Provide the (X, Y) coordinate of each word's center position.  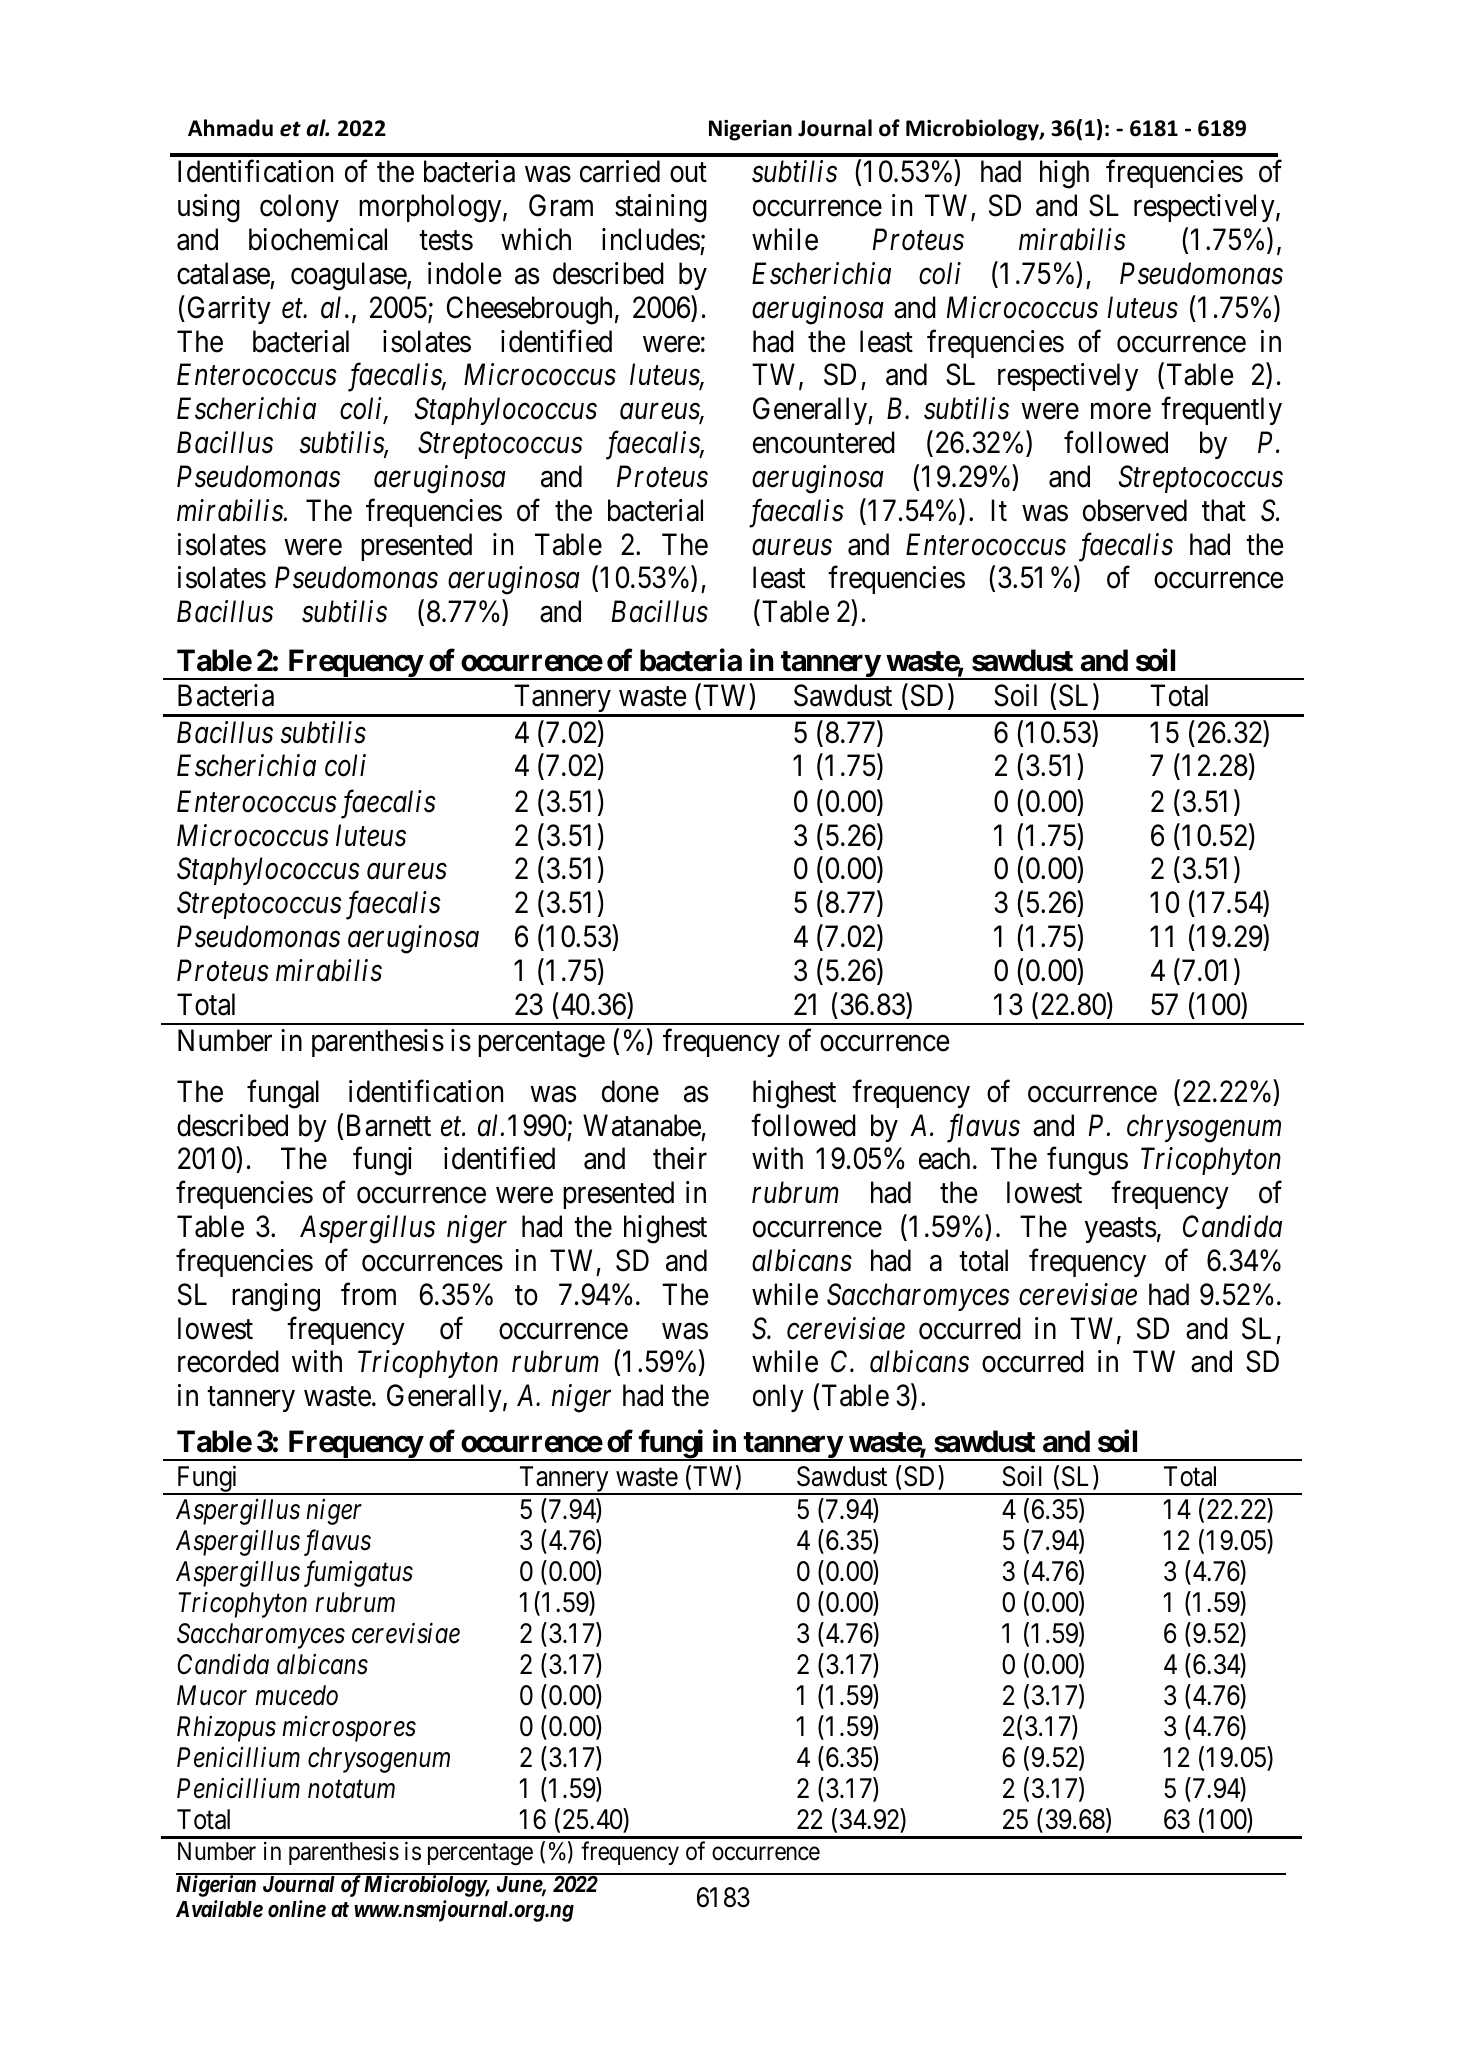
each (944, 1158)
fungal (283, 1094)
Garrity (229, 310)
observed (1135, 510)
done (630, 1091)
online (297, 1909)
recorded (228, 1361)
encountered (824, 442)
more (1121, 412)
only (778, 1398)
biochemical (318, 239)
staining (661, 208)
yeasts (1120, 1230)
